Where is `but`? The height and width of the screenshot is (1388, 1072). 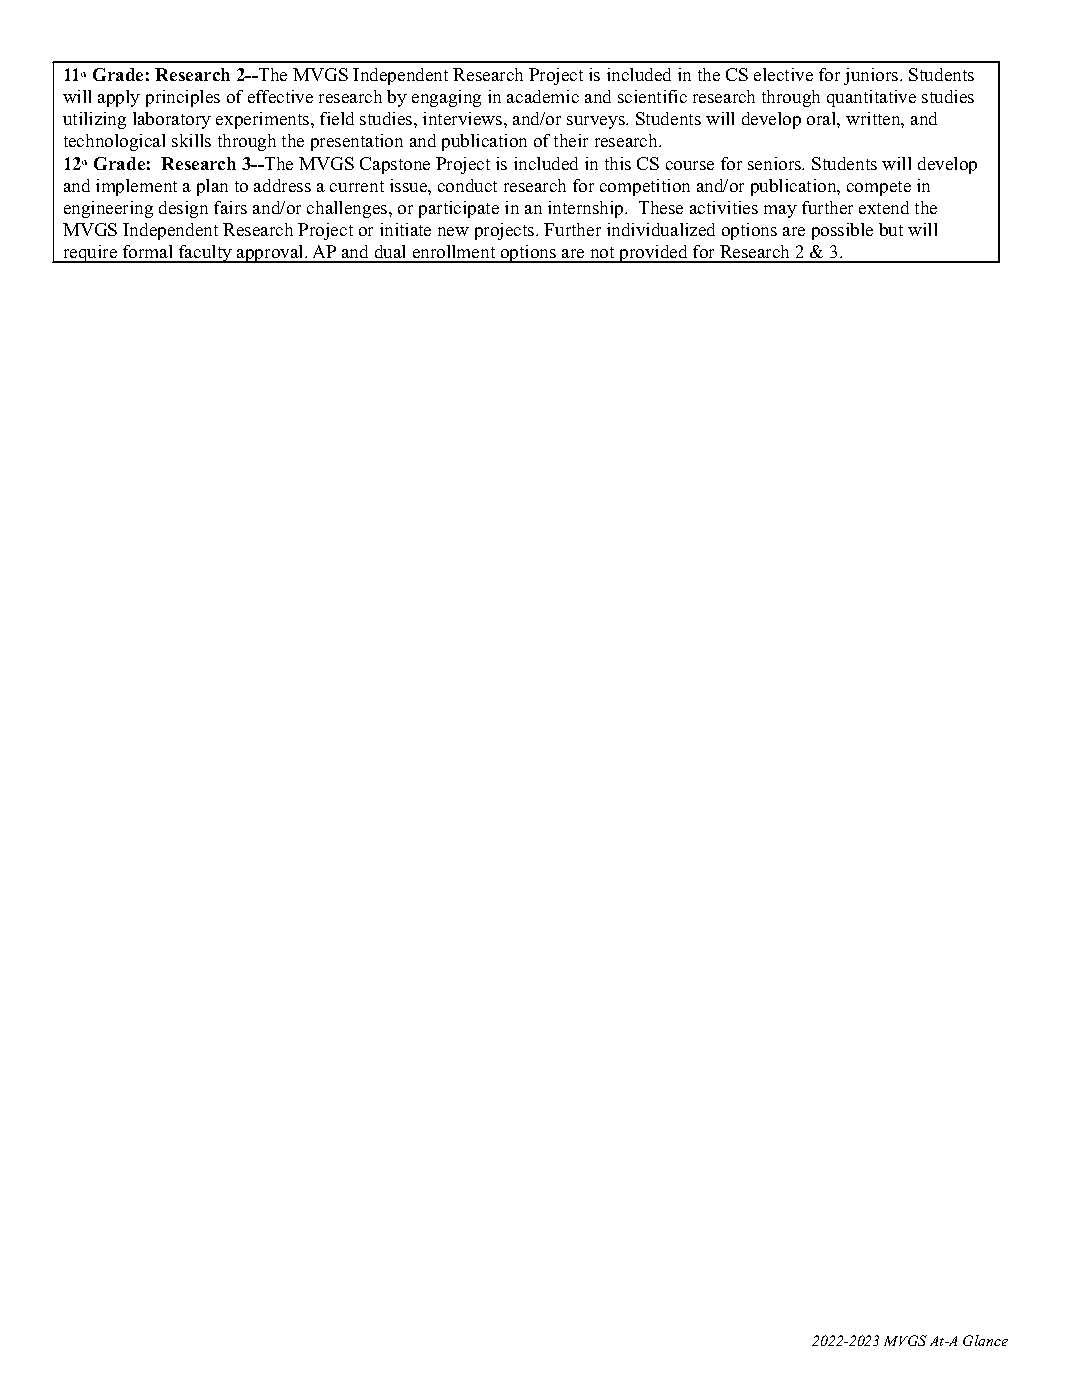
but is located at coordinates (891, 229).
